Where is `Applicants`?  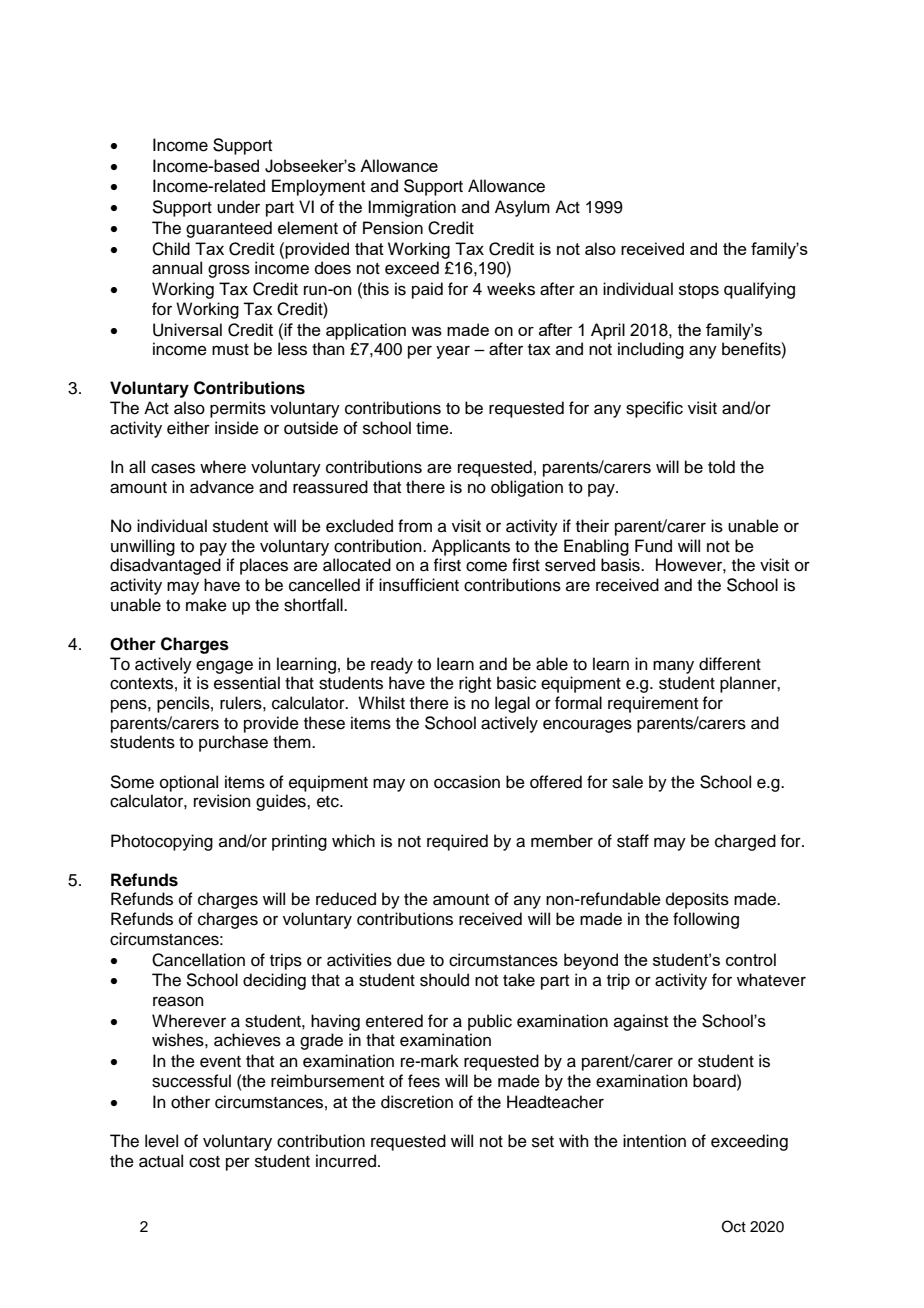
Applicants is located at coordinates (471, 547).
